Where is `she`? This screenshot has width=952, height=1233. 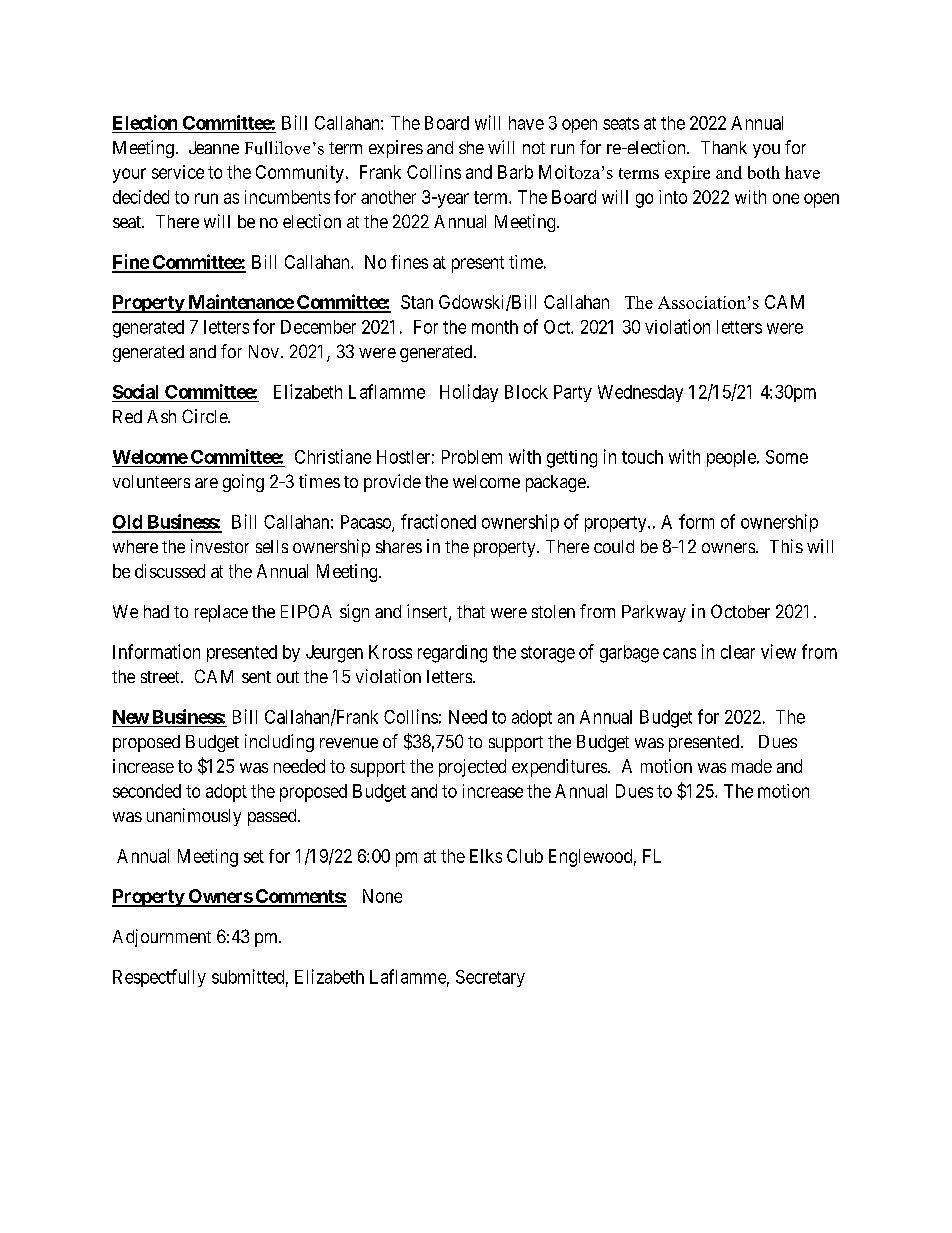
she is located at coordinates (471, 147).
